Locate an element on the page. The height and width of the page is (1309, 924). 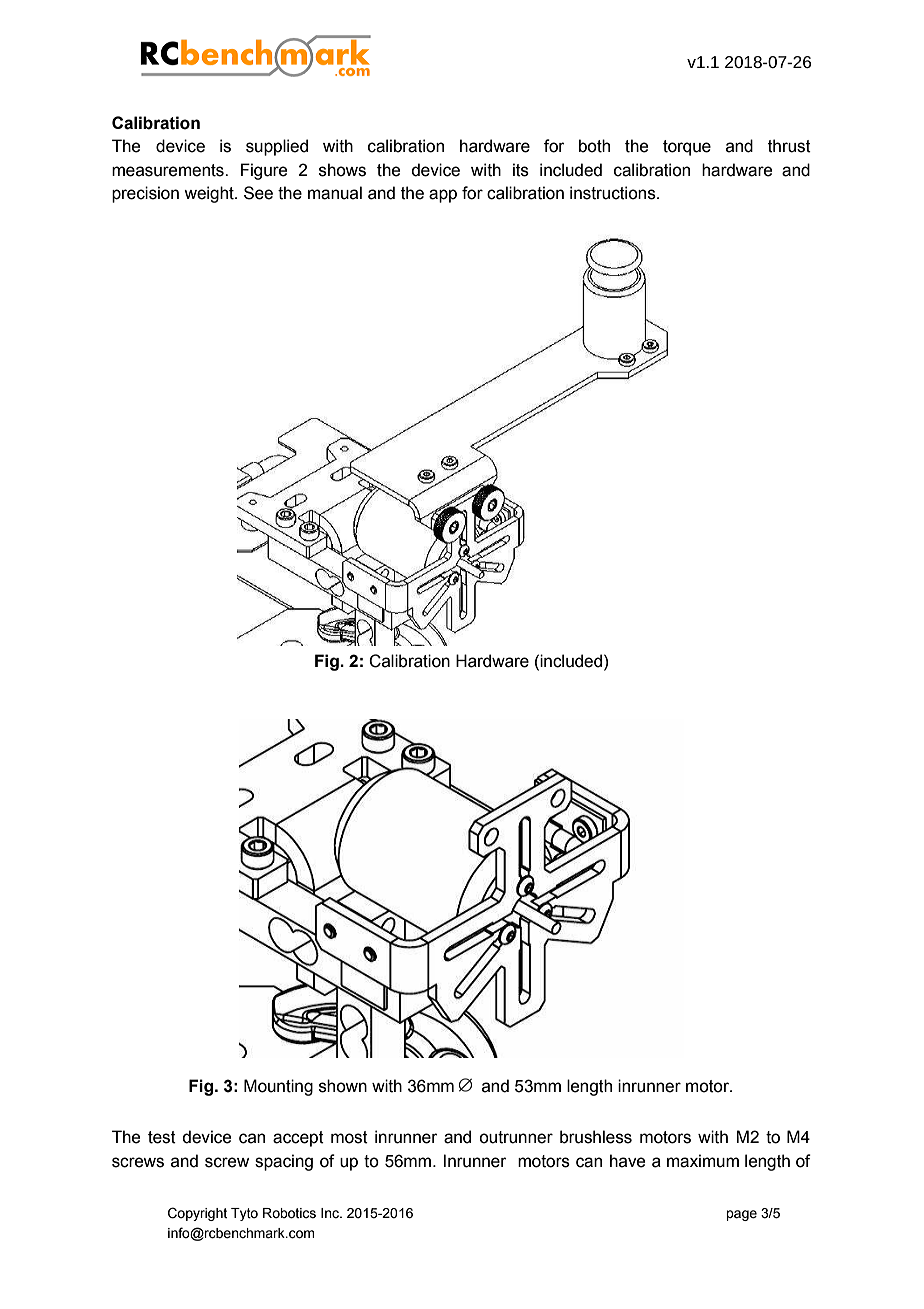
maximum is located at coordinates (703, 1161).
